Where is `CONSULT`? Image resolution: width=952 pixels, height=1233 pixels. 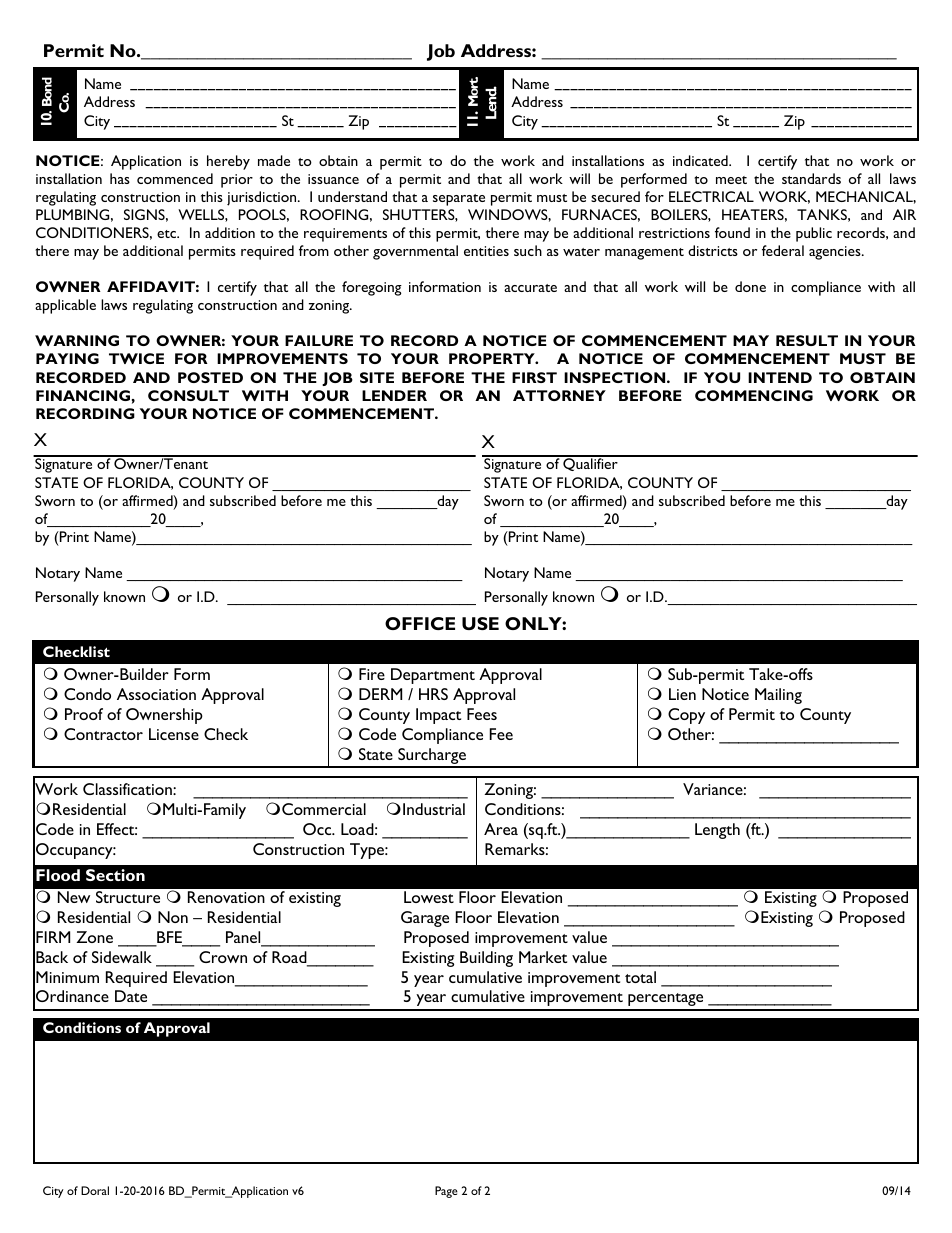
CONSULT is located at coordinates (188, 395).
